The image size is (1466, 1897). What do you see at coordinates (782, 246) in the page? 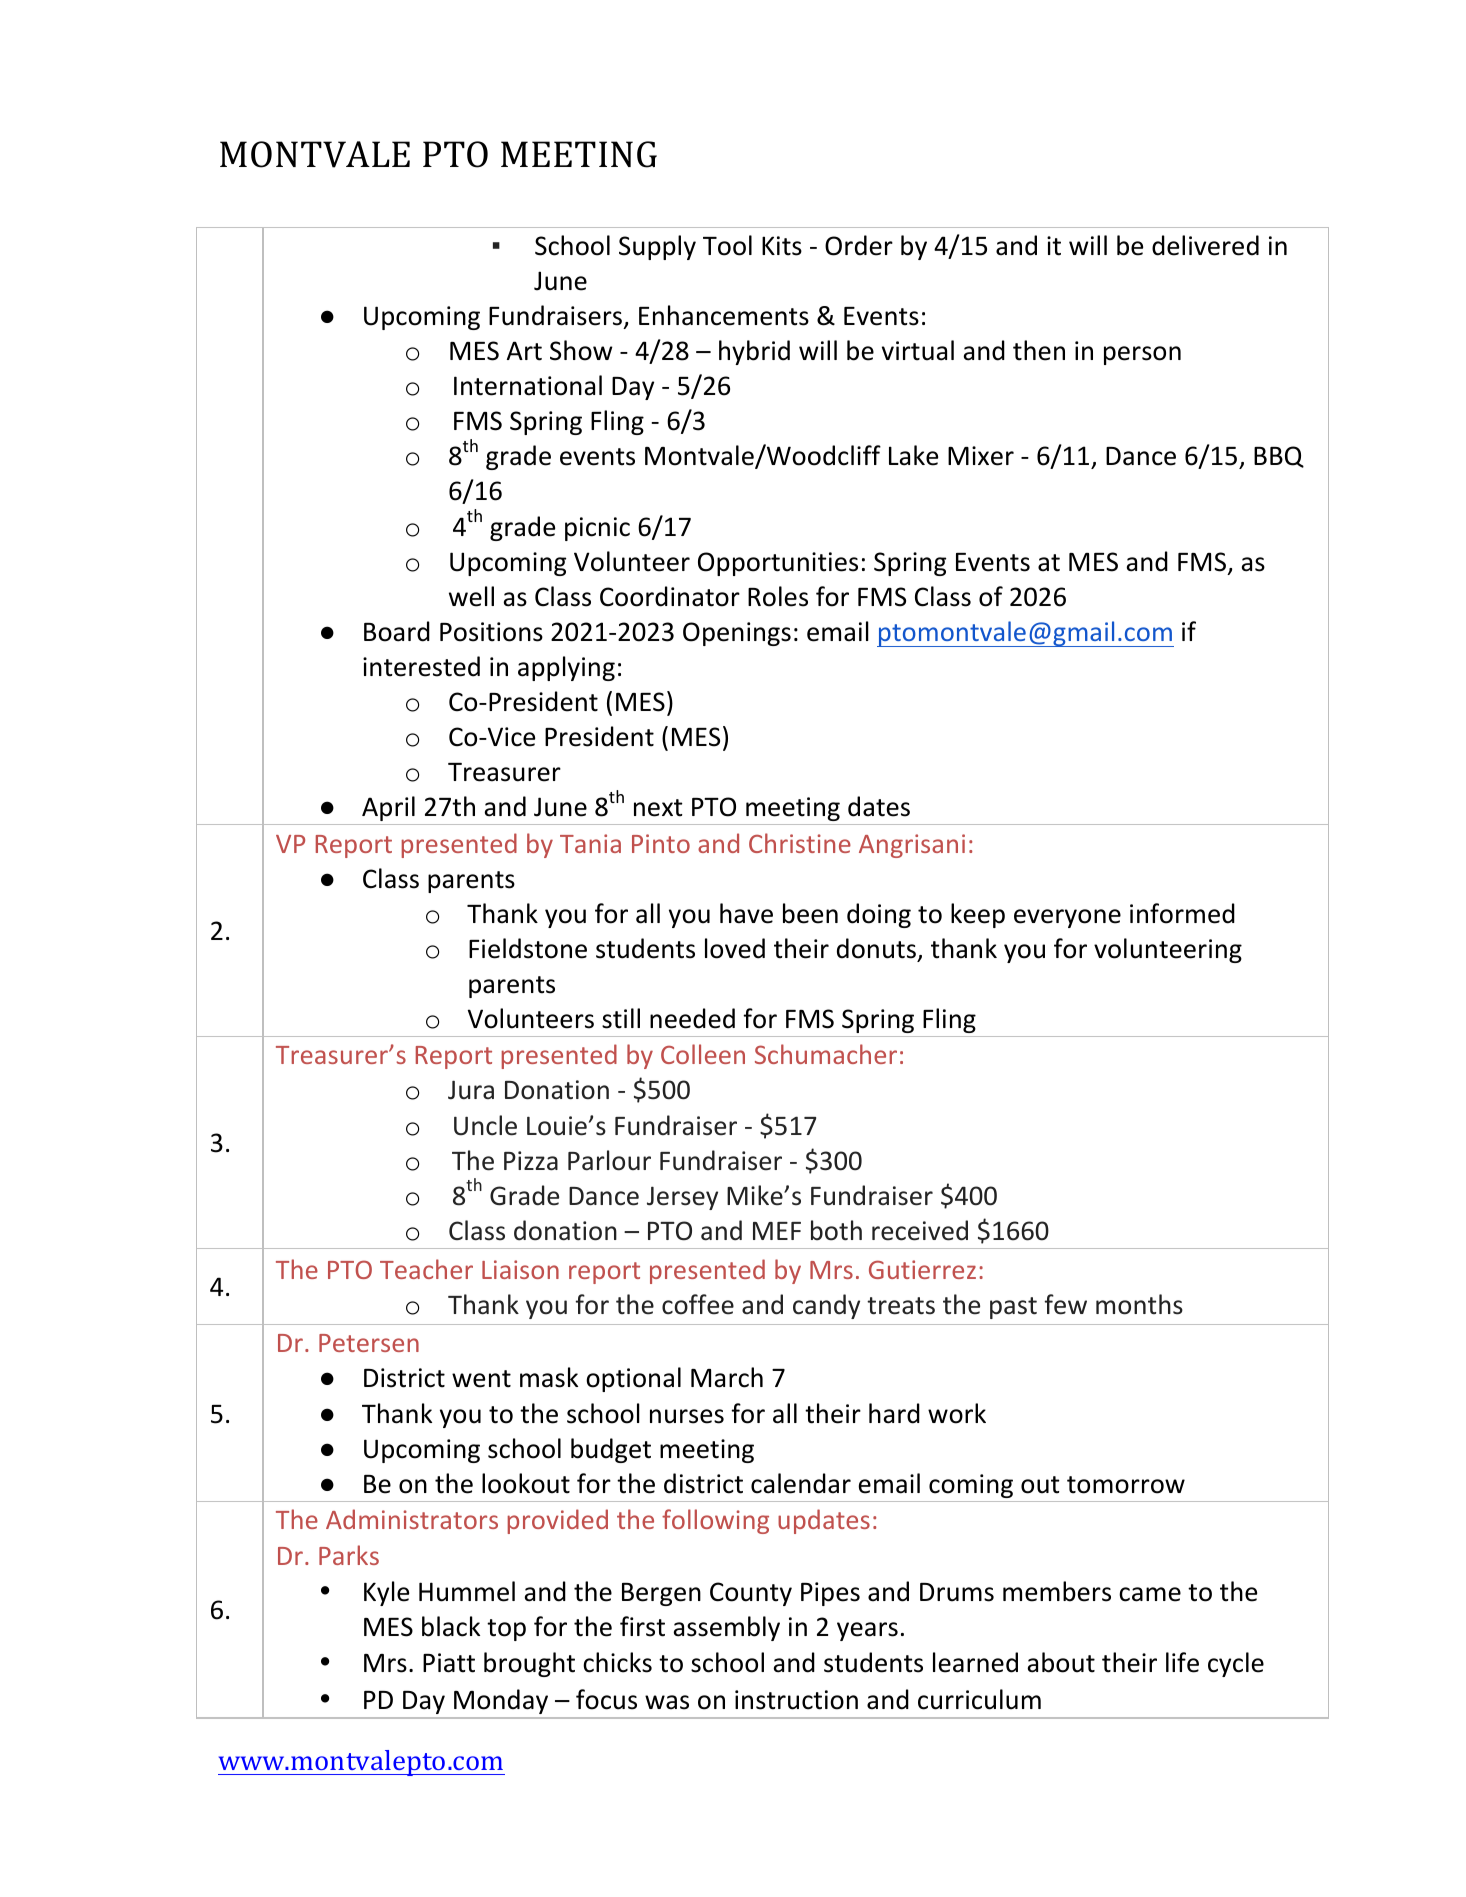
I see `Kits` at bounding box center [782, 246].
